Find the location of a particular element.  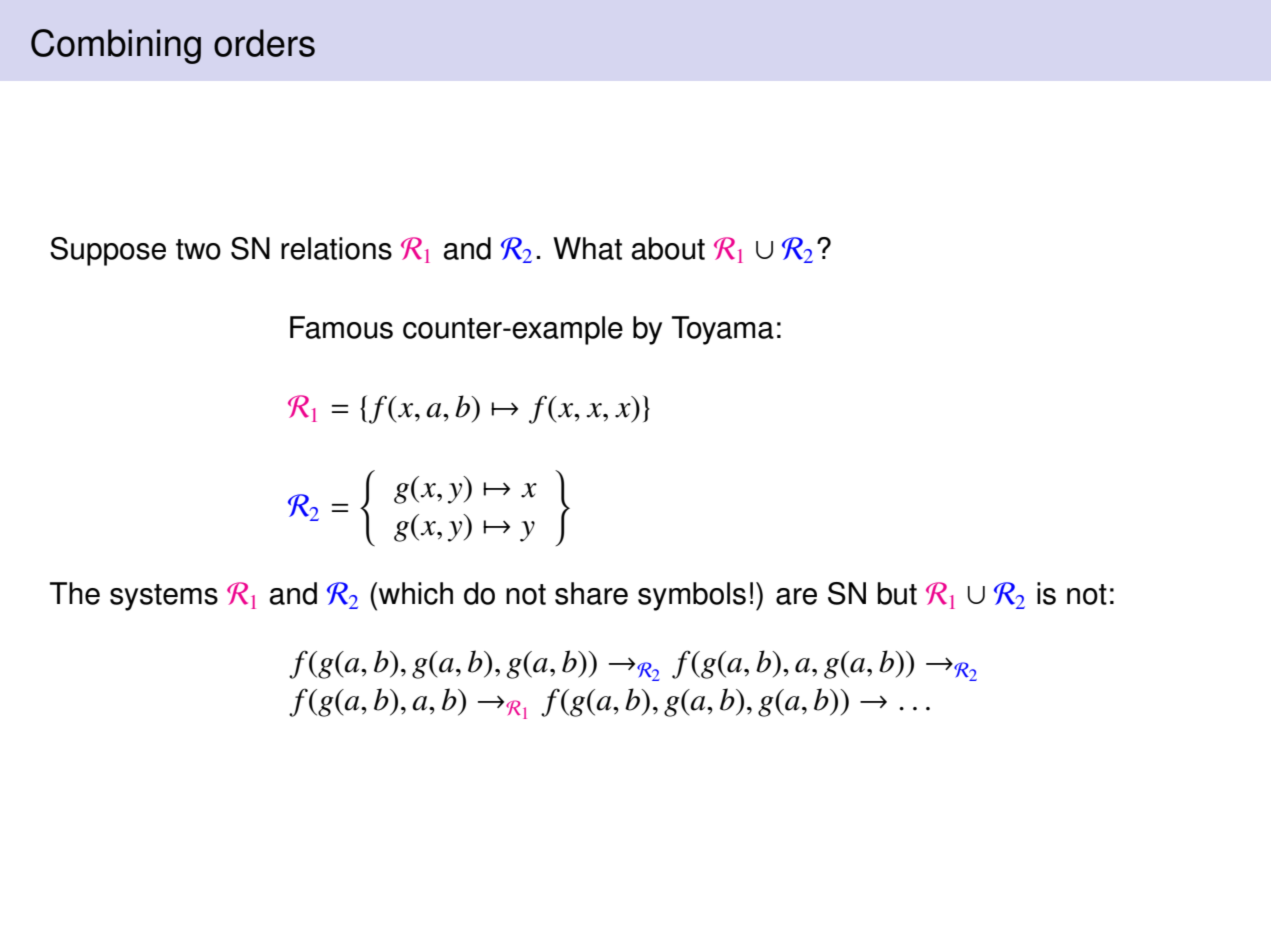

Famous is located at coordinates (341, 327).
